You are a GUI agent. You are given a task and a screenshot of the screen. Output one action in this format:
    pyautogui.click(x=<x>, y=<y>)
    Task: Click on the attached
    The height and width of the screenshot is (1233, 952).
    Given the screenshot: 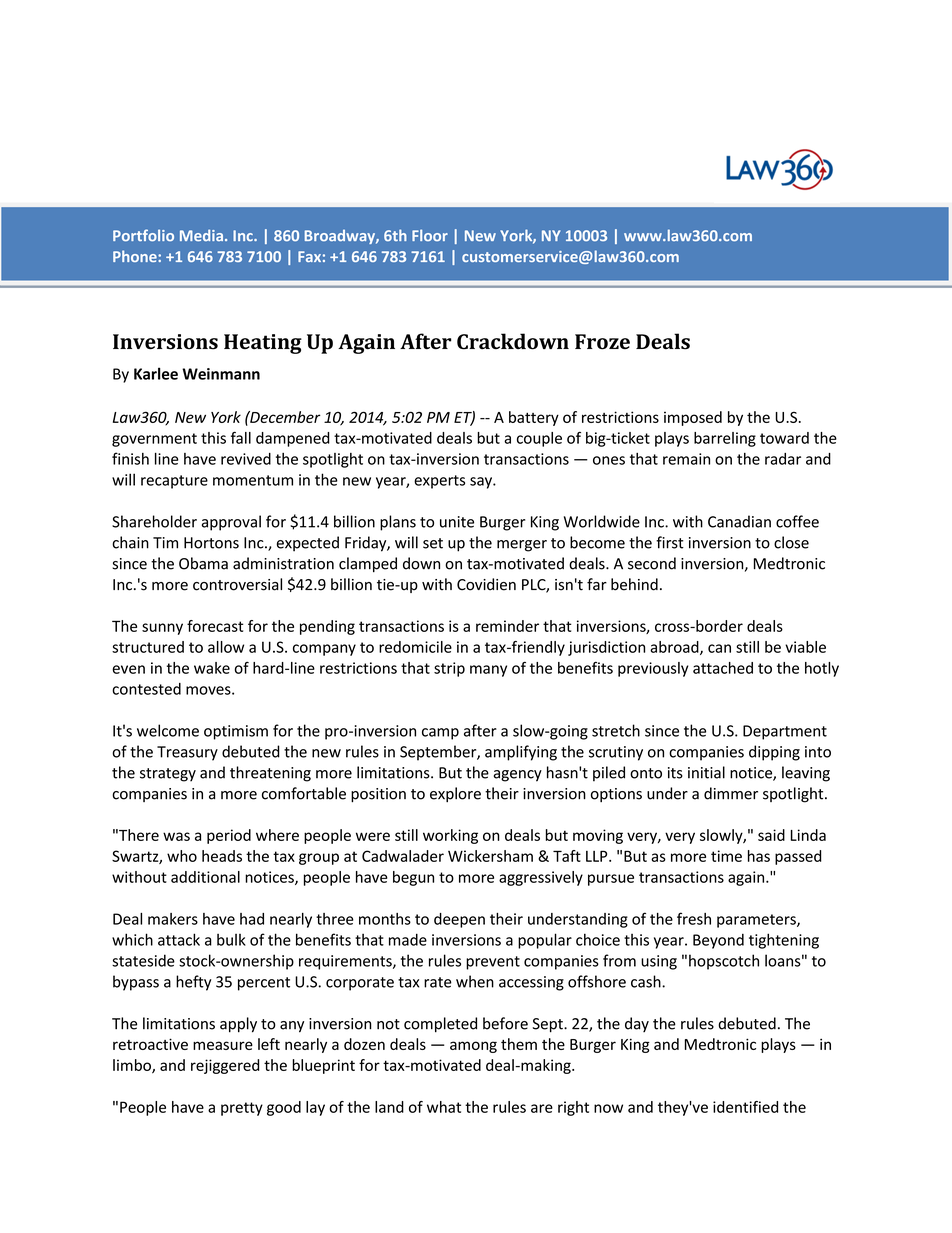 What is the action you would take?
    pyautogui.click(x=723, y=668)
